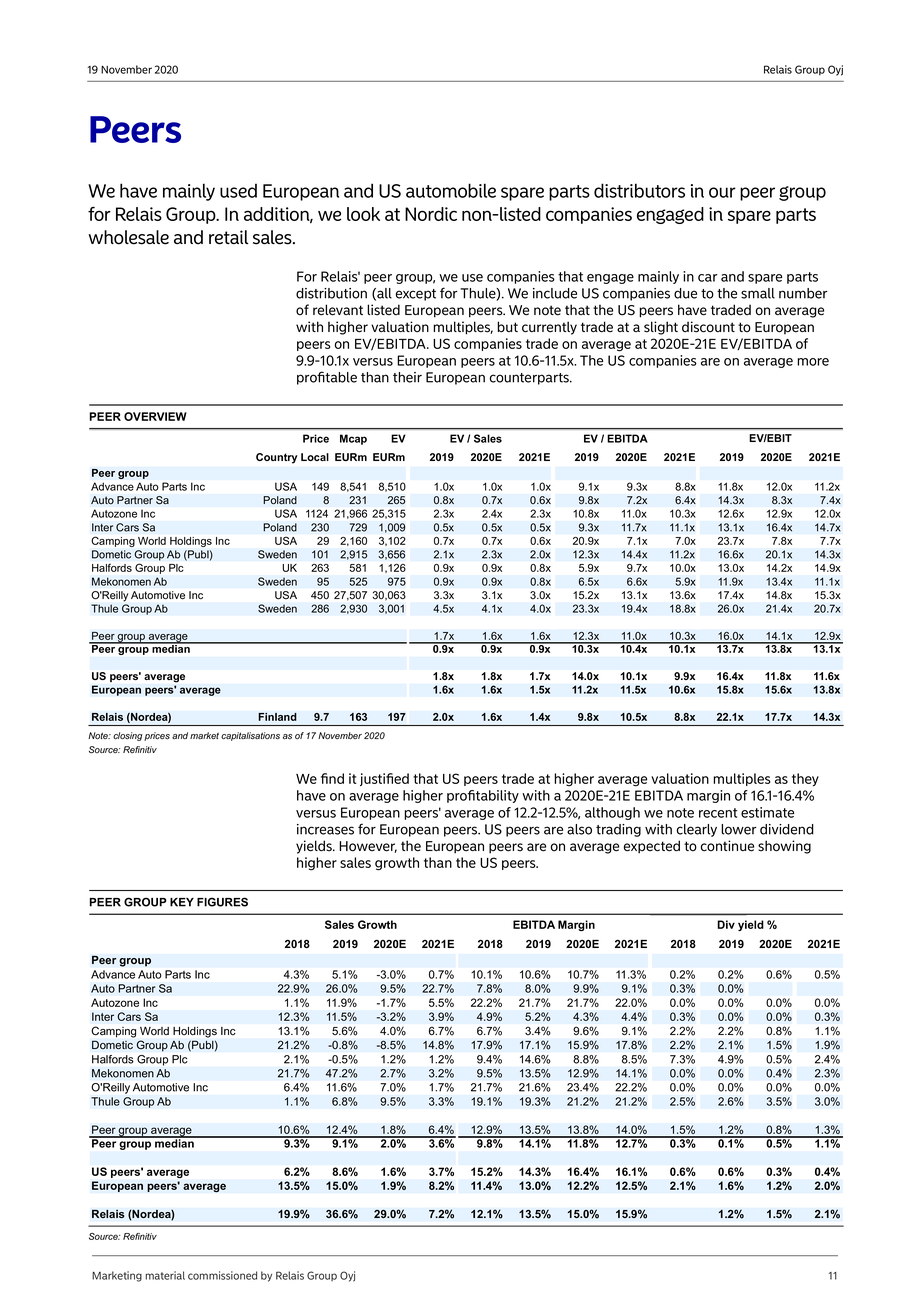 This image has height=1308, width=924. Describe the element at coordinates (431, 214) in the image. I see `Nordic` at that location.
